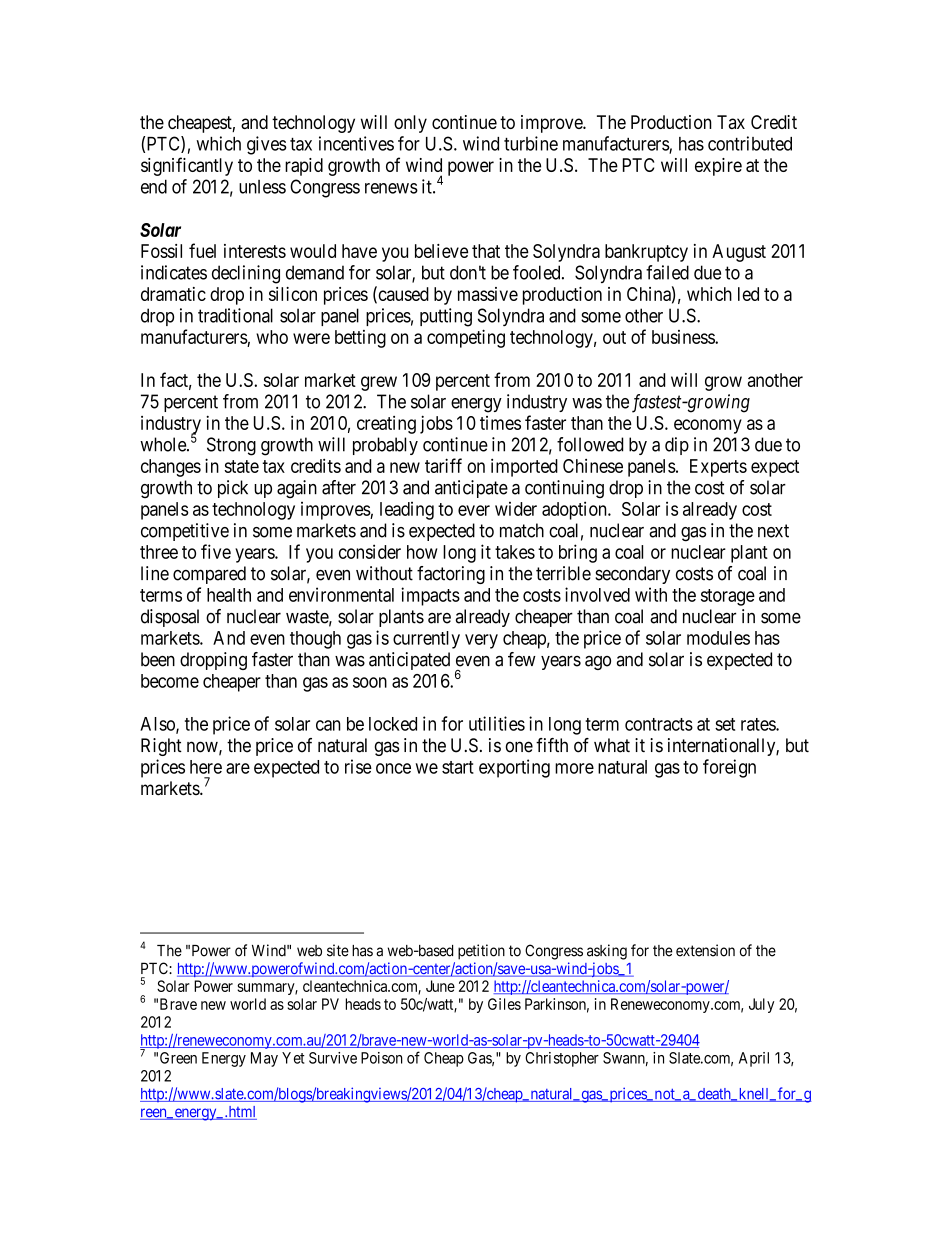 The image size is (952, 1233). Describe the element at coordinates (235, 315) in the page. I see `traditional` at that location.
